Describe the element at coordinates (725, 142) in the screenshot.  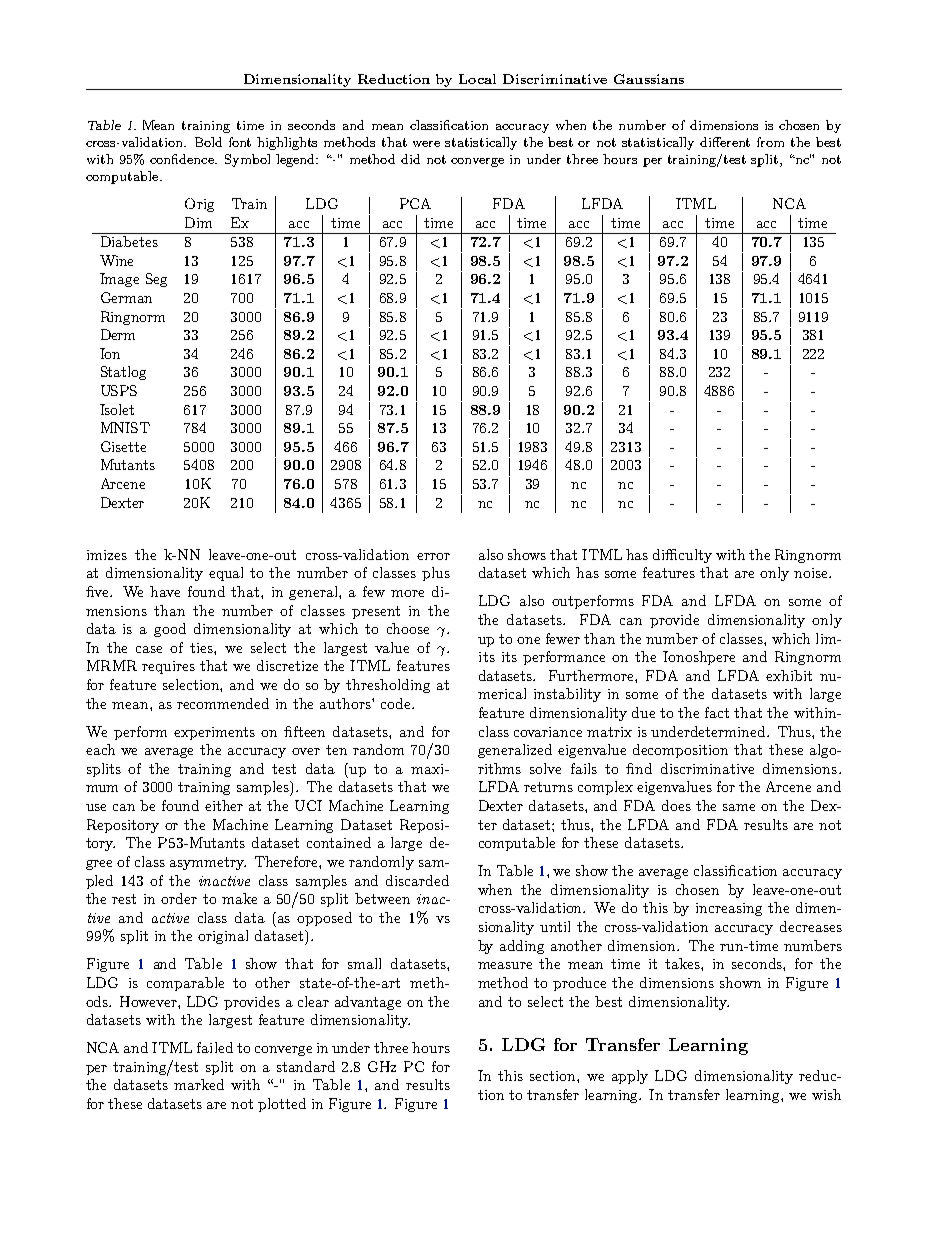
I see `different` at that location.
